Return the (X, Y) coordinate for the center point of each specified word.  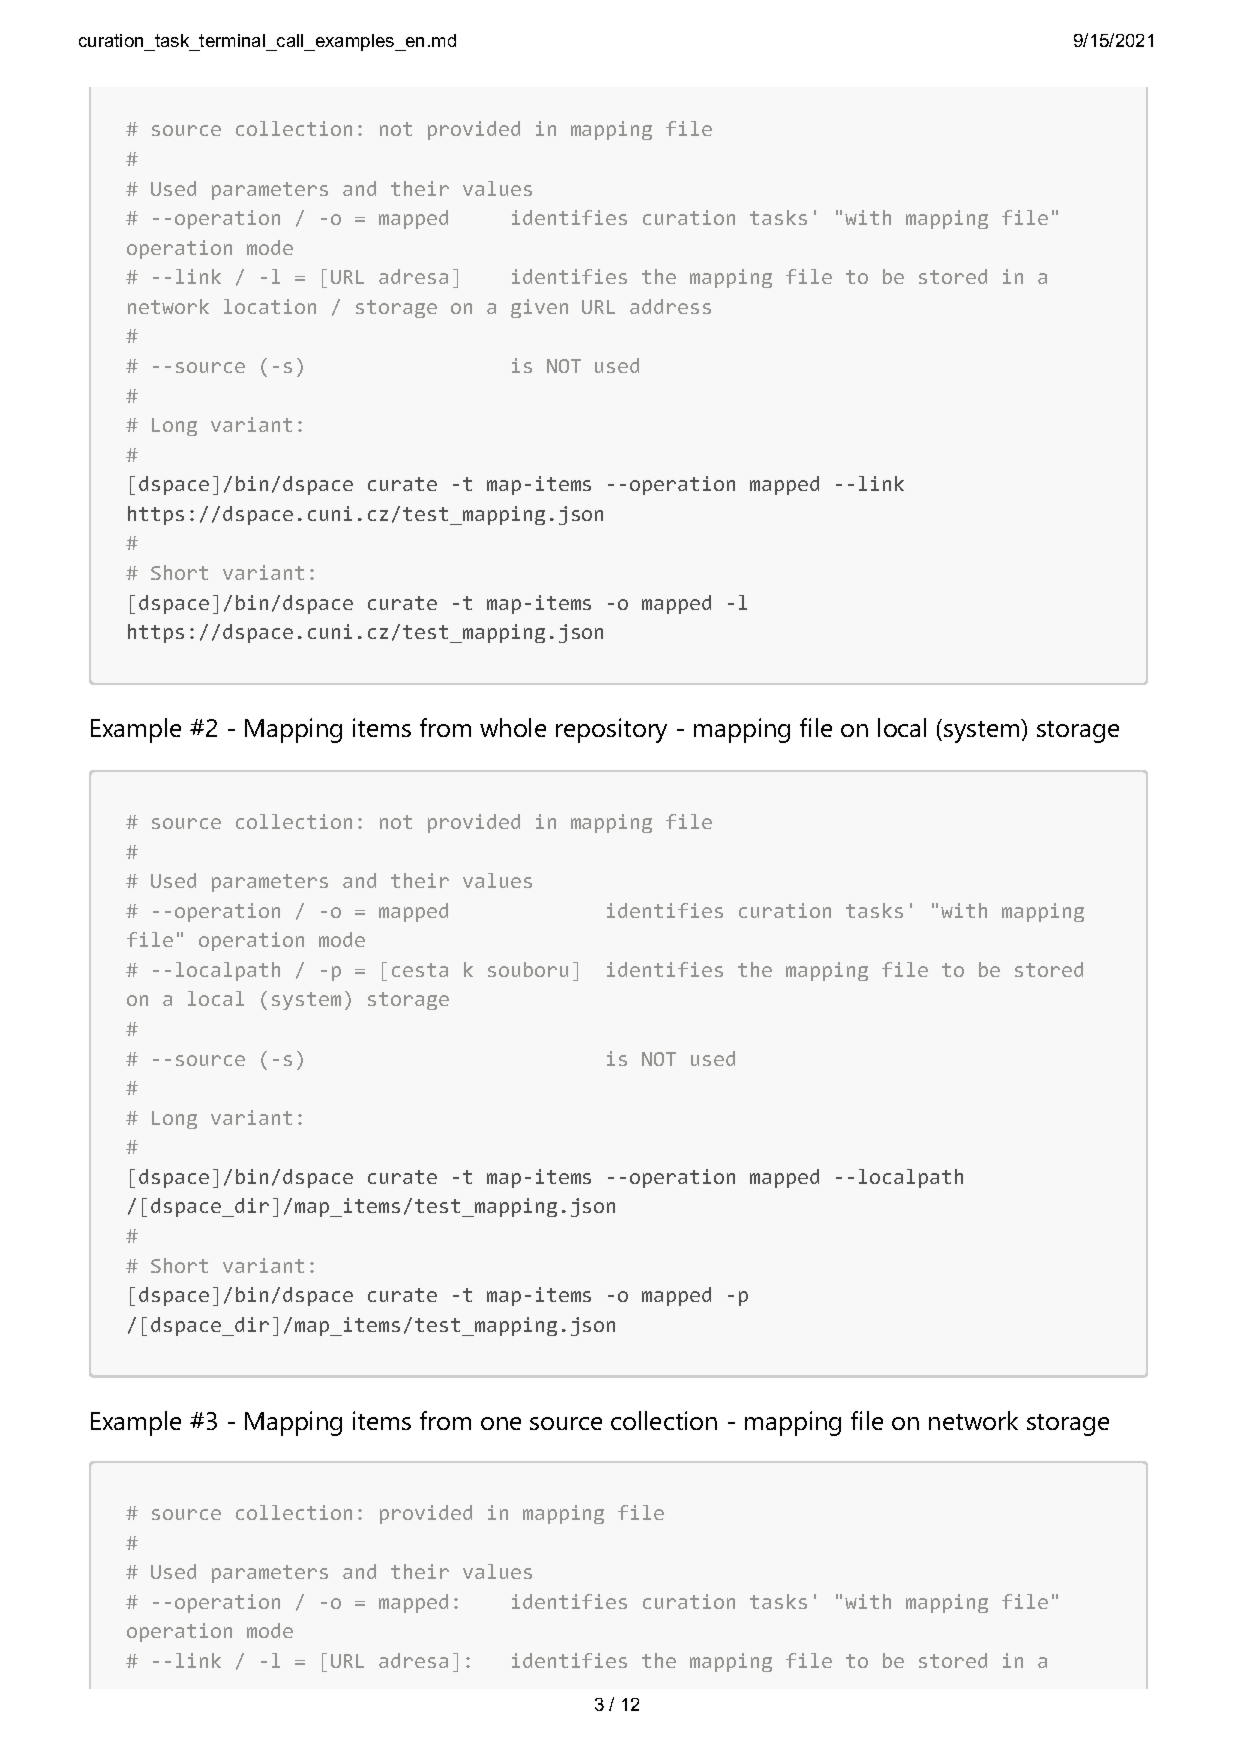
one (501, 1423)
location (270, 306)
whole (513, 727)
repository (611, 730)
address (670, 306)
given (539, 308)
